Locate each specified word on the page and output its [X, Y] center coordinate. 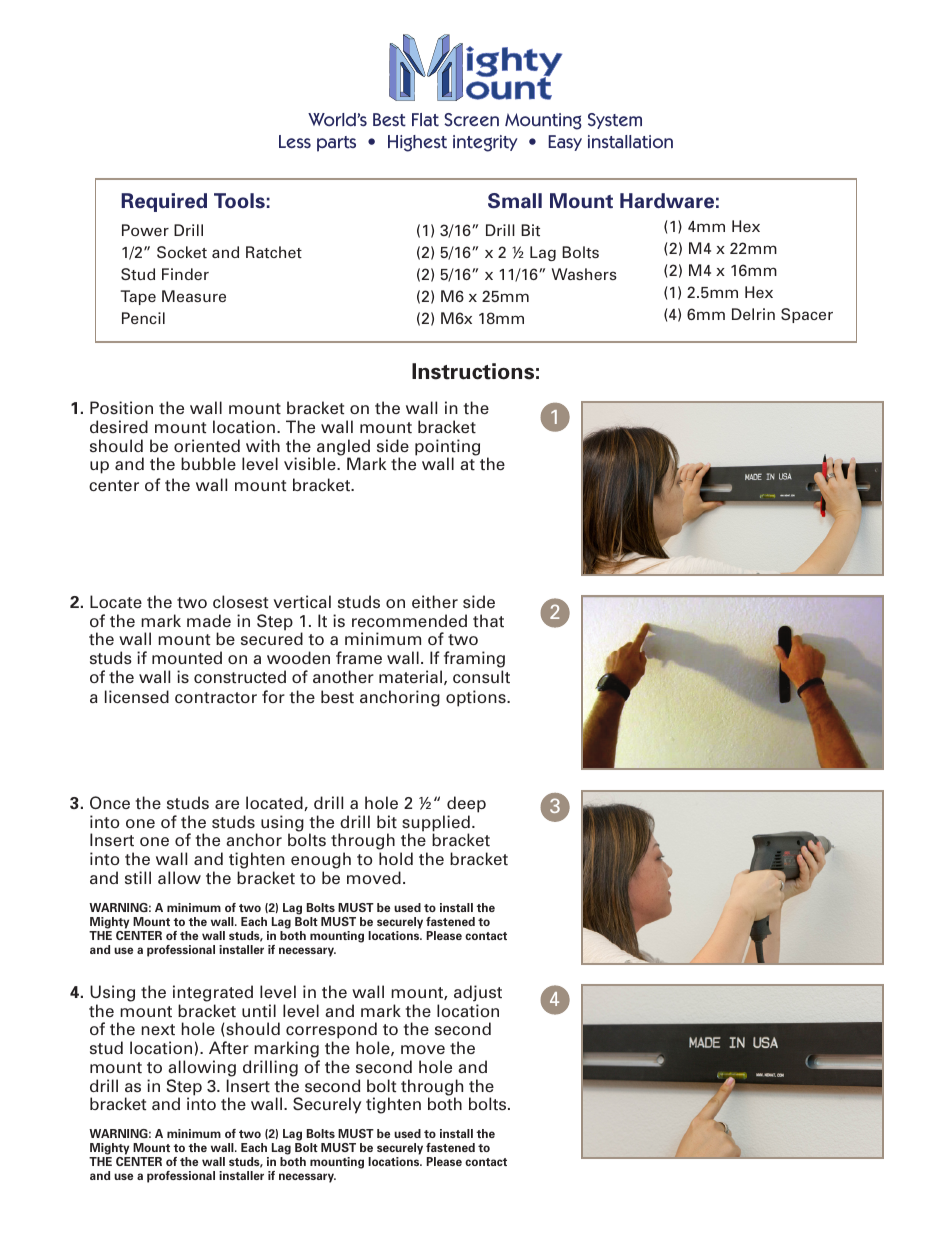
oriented [207, 446]
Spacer [807, 315]
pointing [447, 448]
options [477, 698]
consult [481, 677]
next [158, 1030]
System [615, 121]
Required [164, 202]
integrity [485, 143]
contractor [216, 698]
